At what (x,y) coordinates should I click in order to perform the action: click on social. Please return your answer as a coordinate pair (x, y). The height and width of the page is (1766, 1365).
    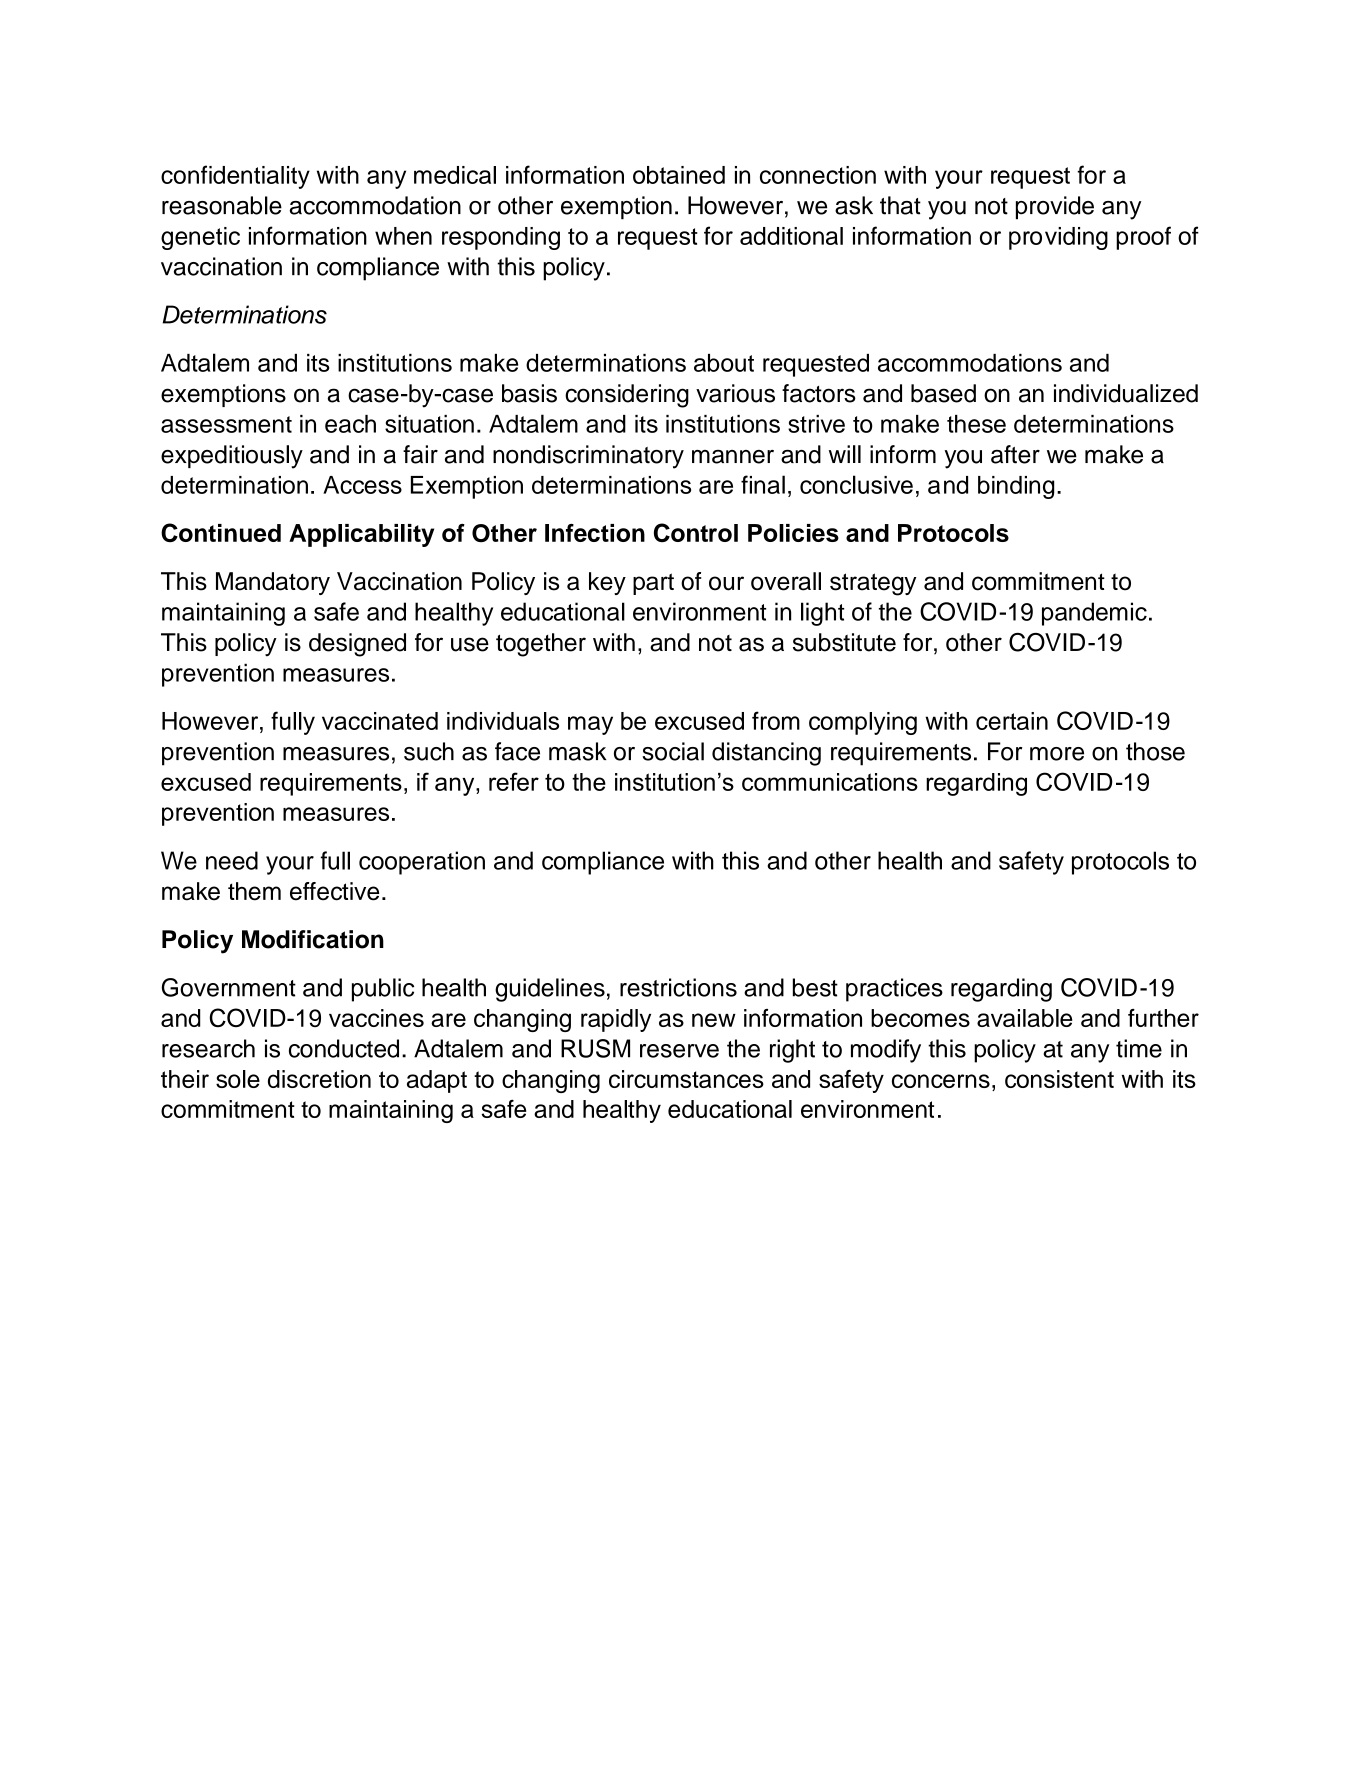
    Looking at the image, I should click on (673, 751).
